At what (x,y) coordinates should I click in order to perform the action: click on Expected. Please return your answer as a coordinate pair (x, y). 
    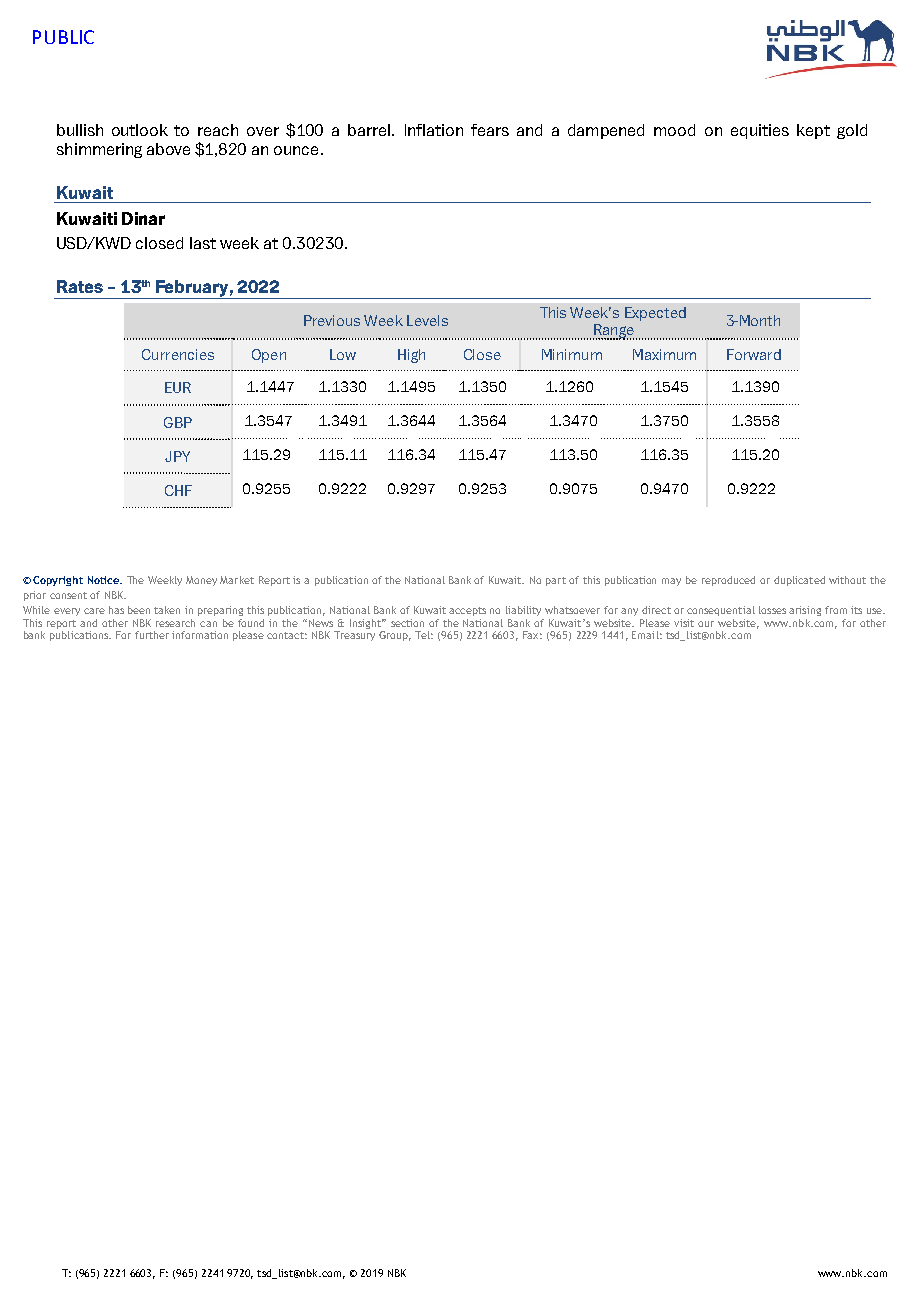
    Looking at the image, I should click on (655, 314).
